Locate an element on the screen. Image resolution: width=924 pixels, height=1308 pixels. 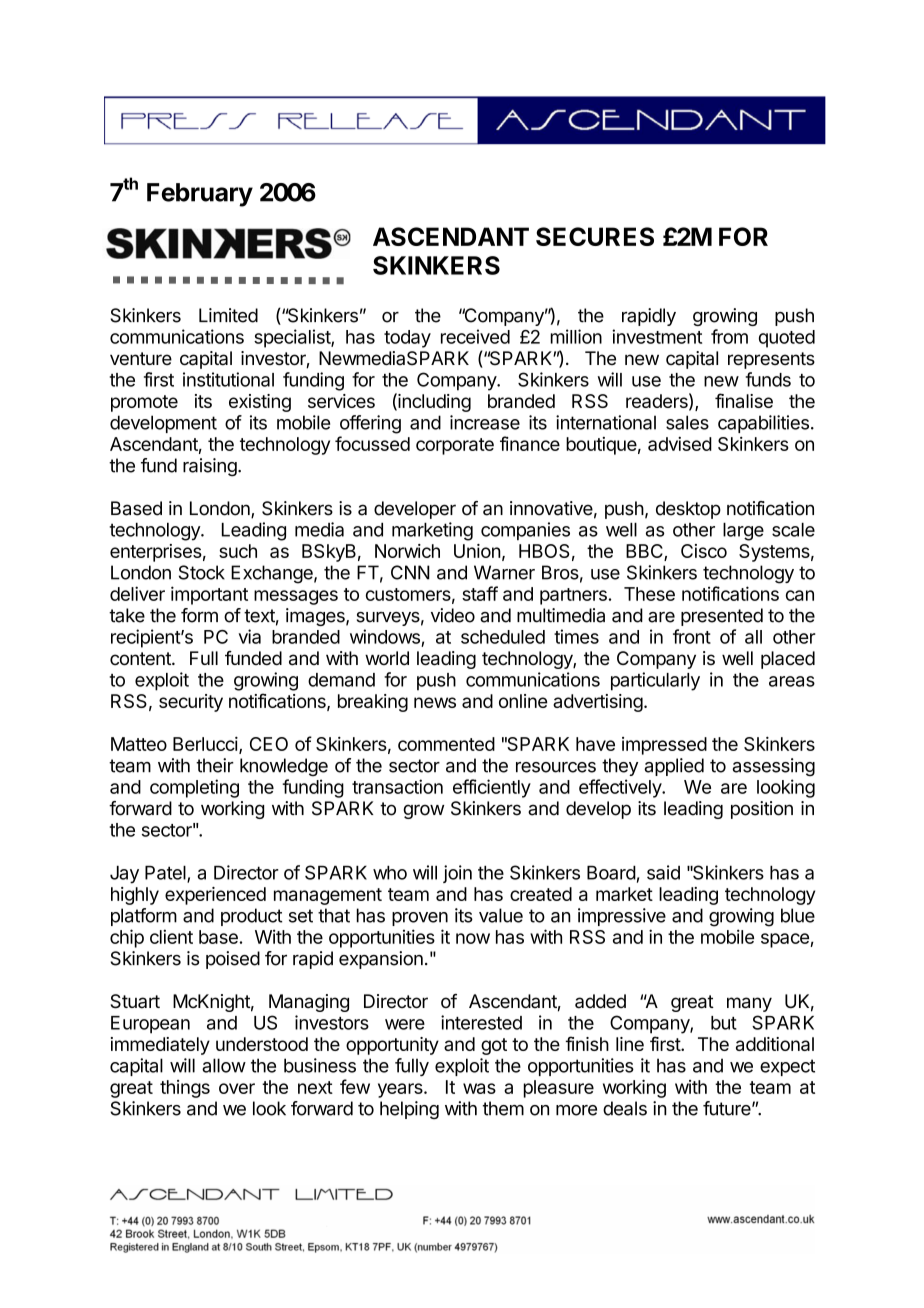
Union is located at coordinates (477, 551).
